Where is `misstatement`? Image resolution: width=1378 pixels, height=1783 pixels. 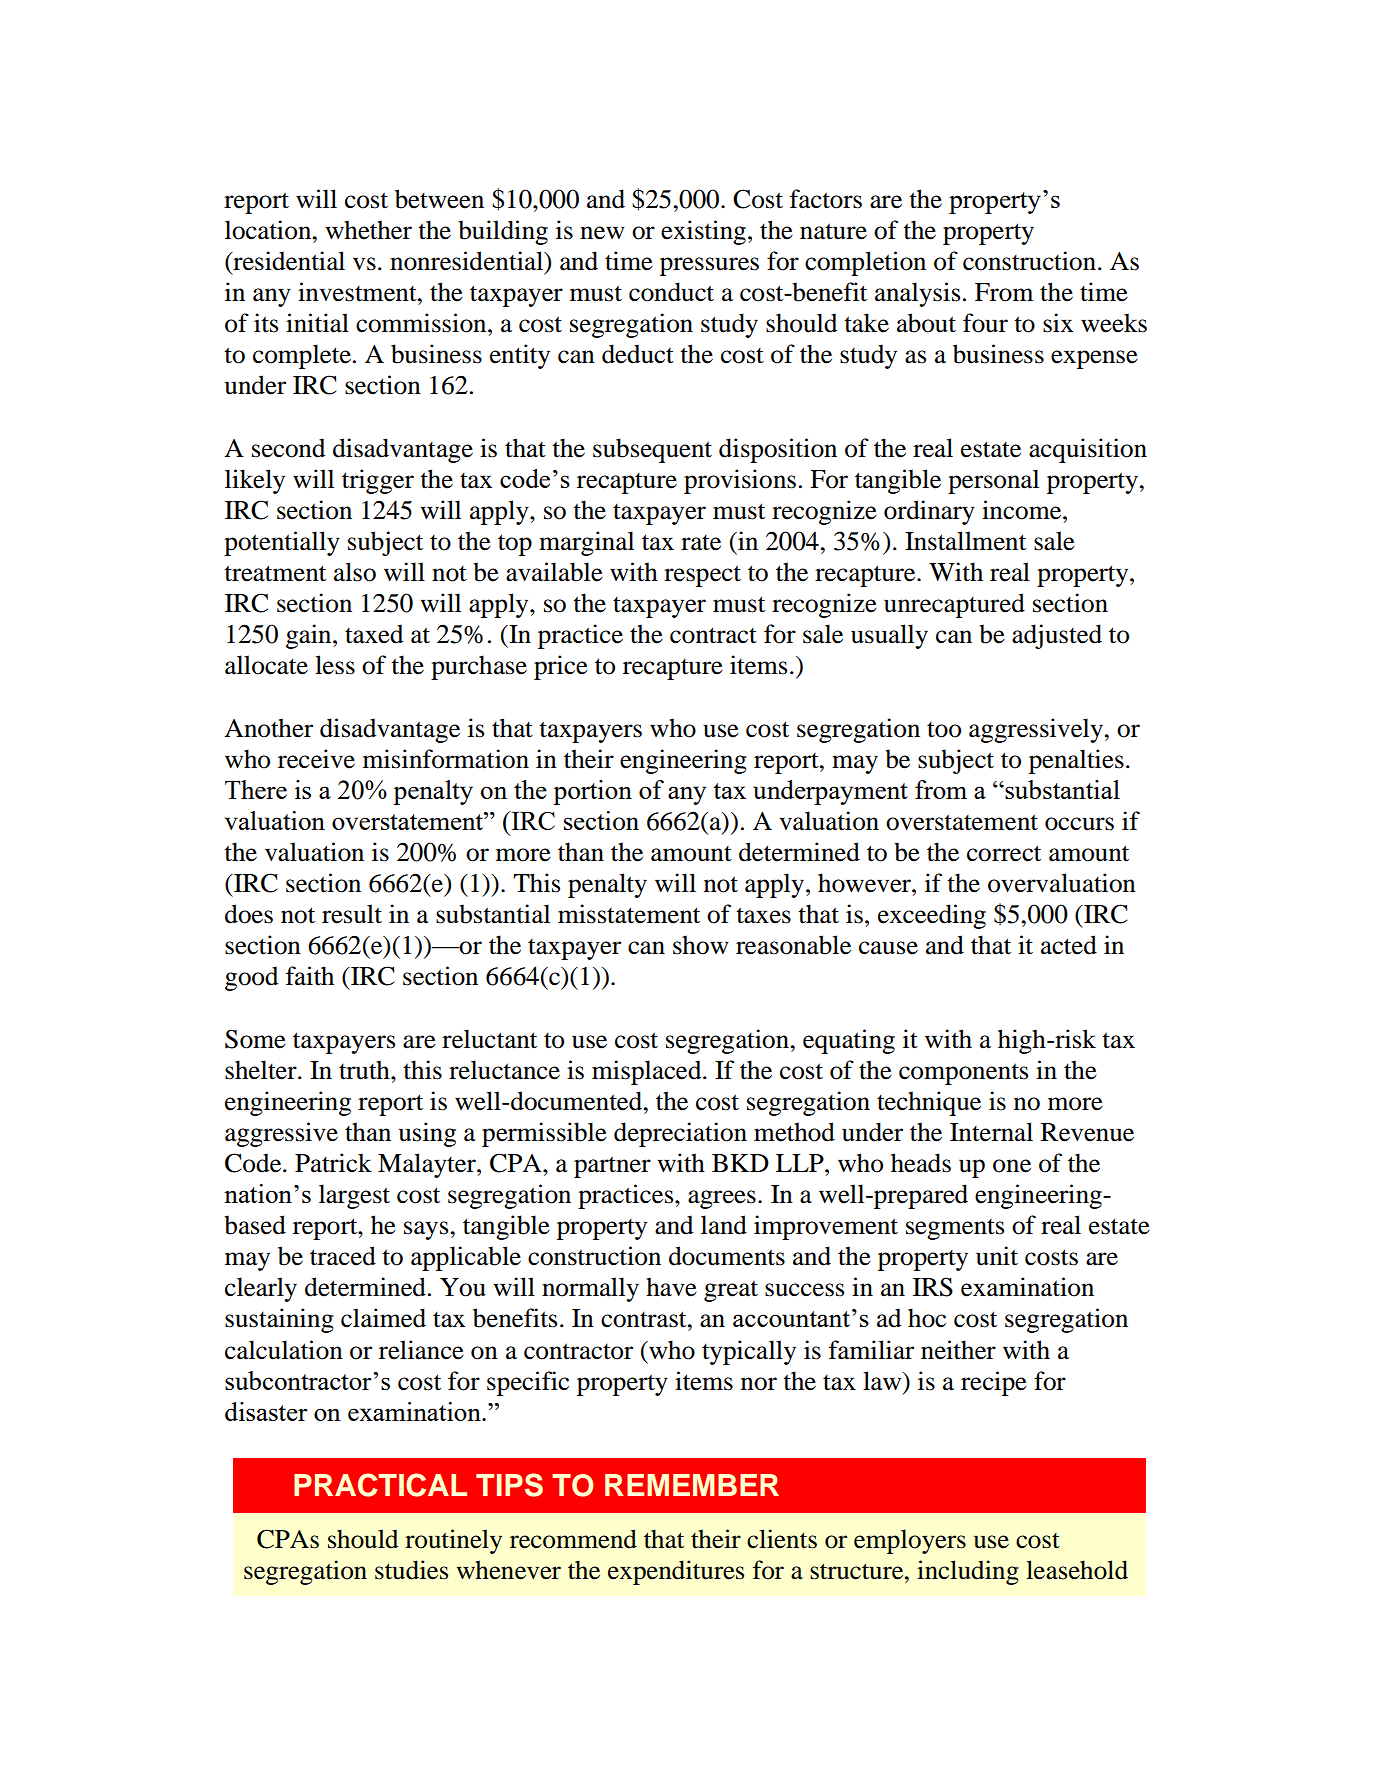 misstatement is located at coordinates (629, 914).
